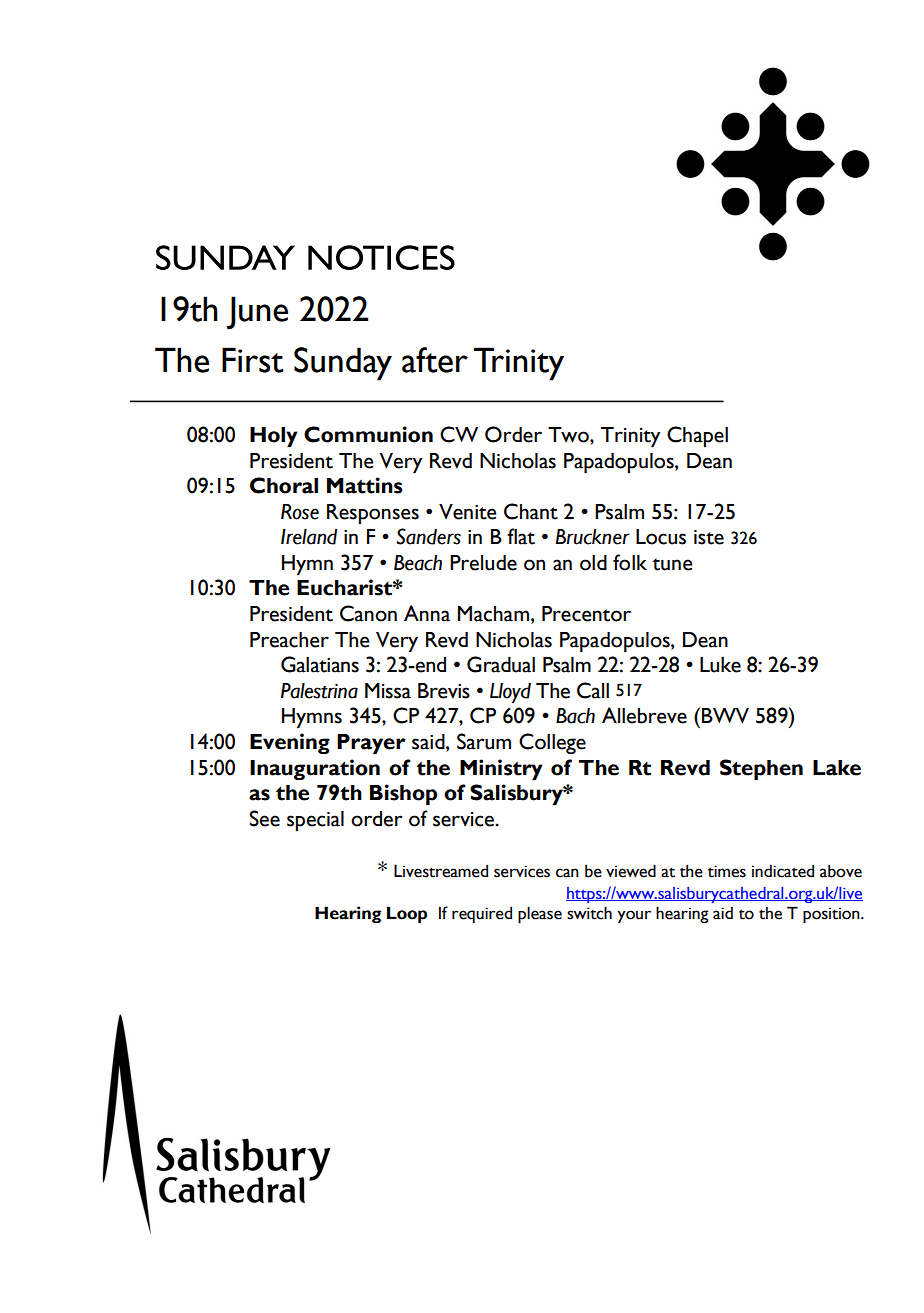 This image has width=924, height=1313. Describe the element at coordinates (435, 360) in the image. I see `after` at that location.
